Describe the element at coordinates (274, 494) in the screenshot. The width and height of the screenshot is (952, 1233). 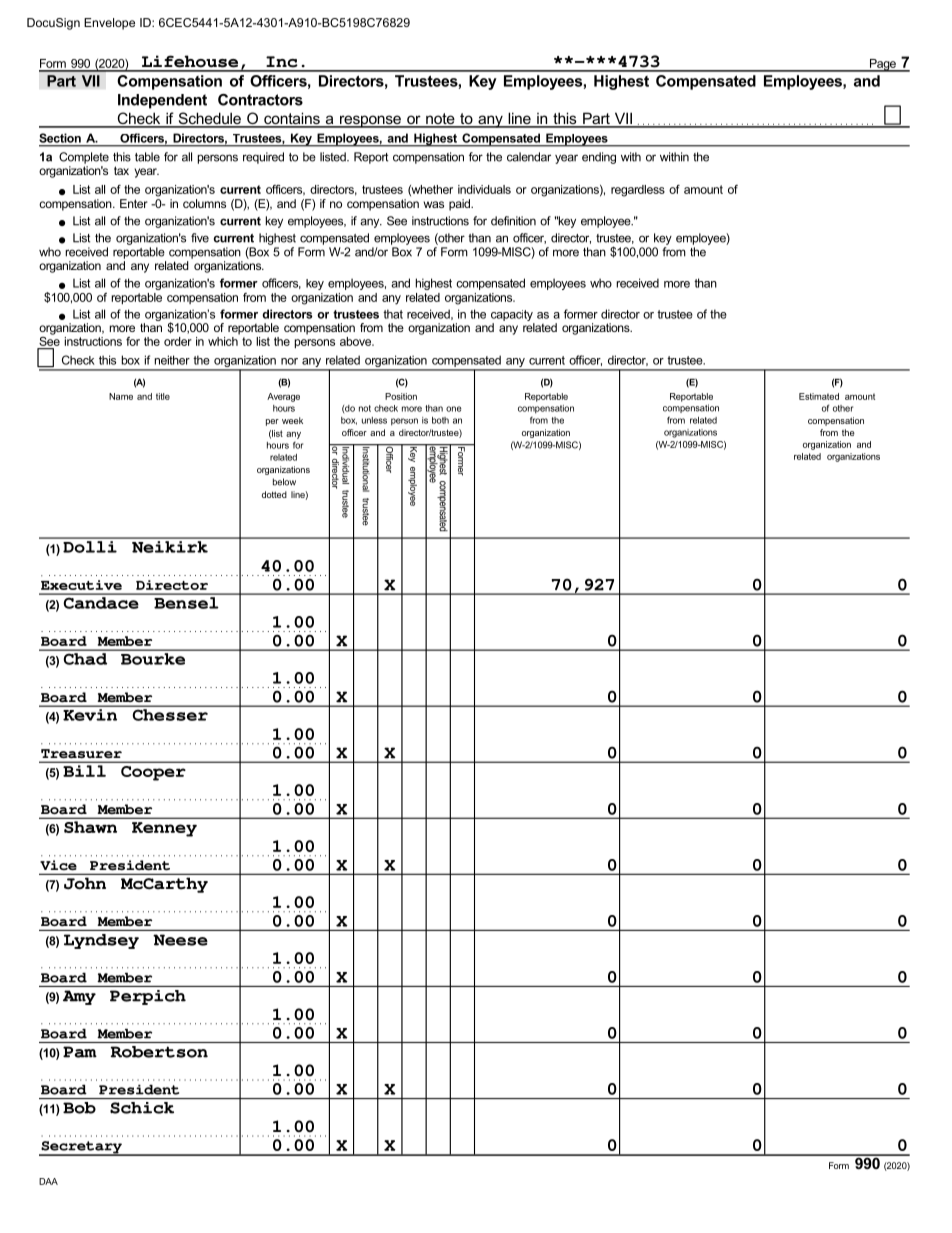
I see `dotted` at that location.
